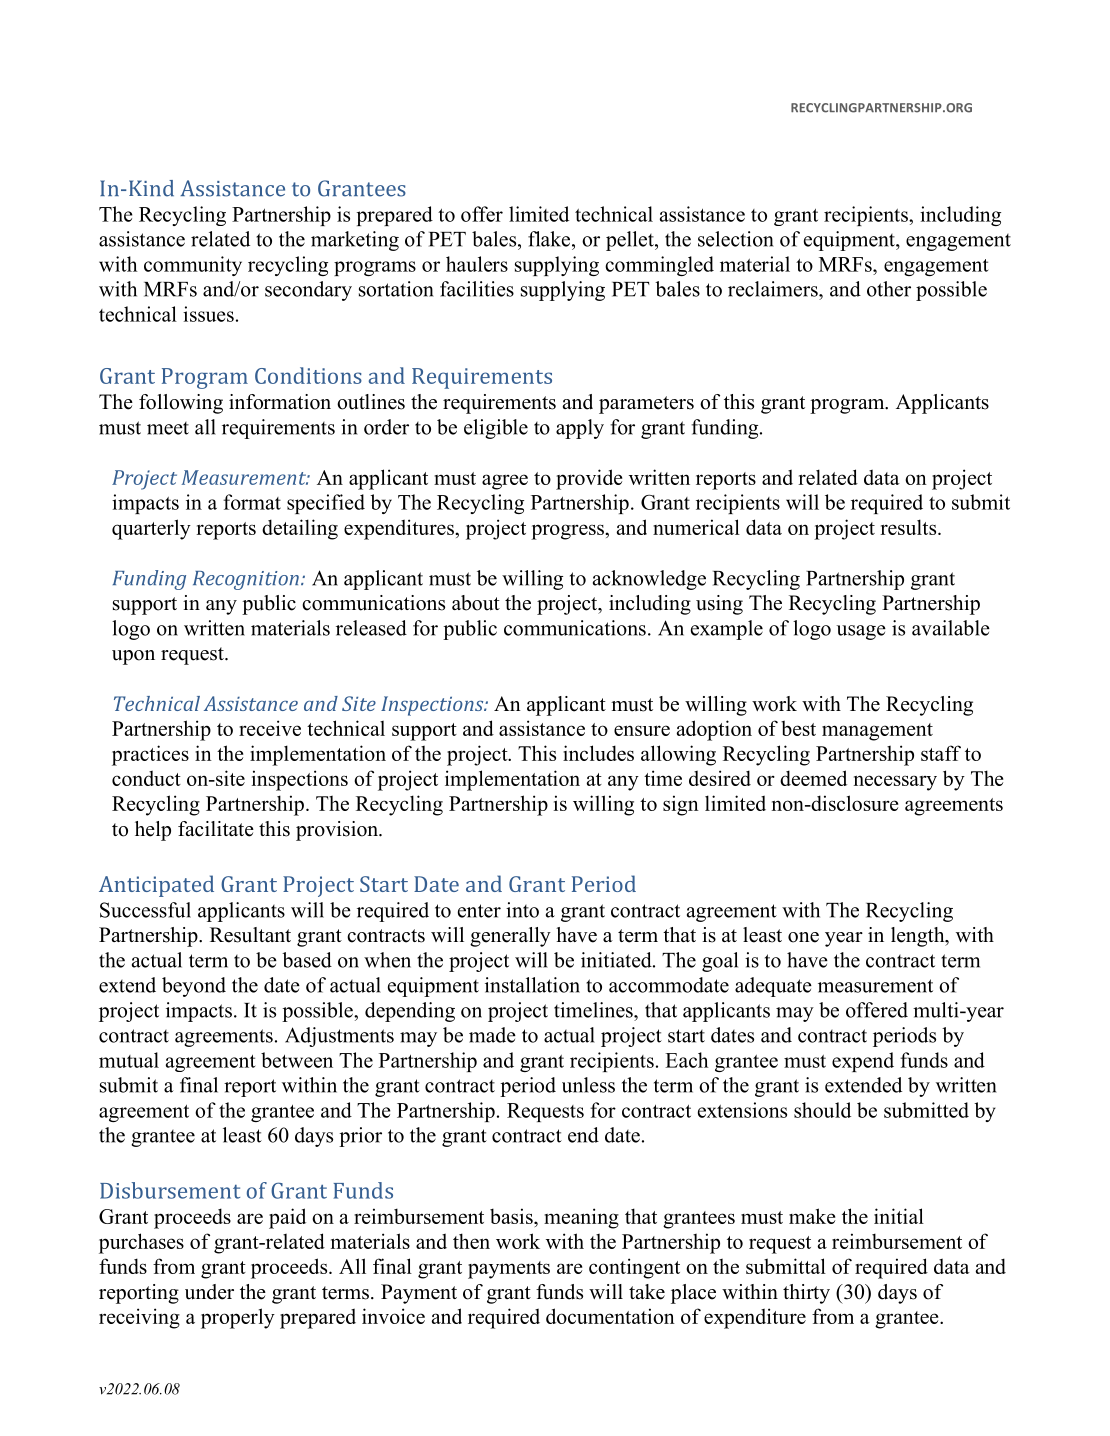 The width and height of the document is (1110, 1436). I want to click on flake, so click(550, 239).
